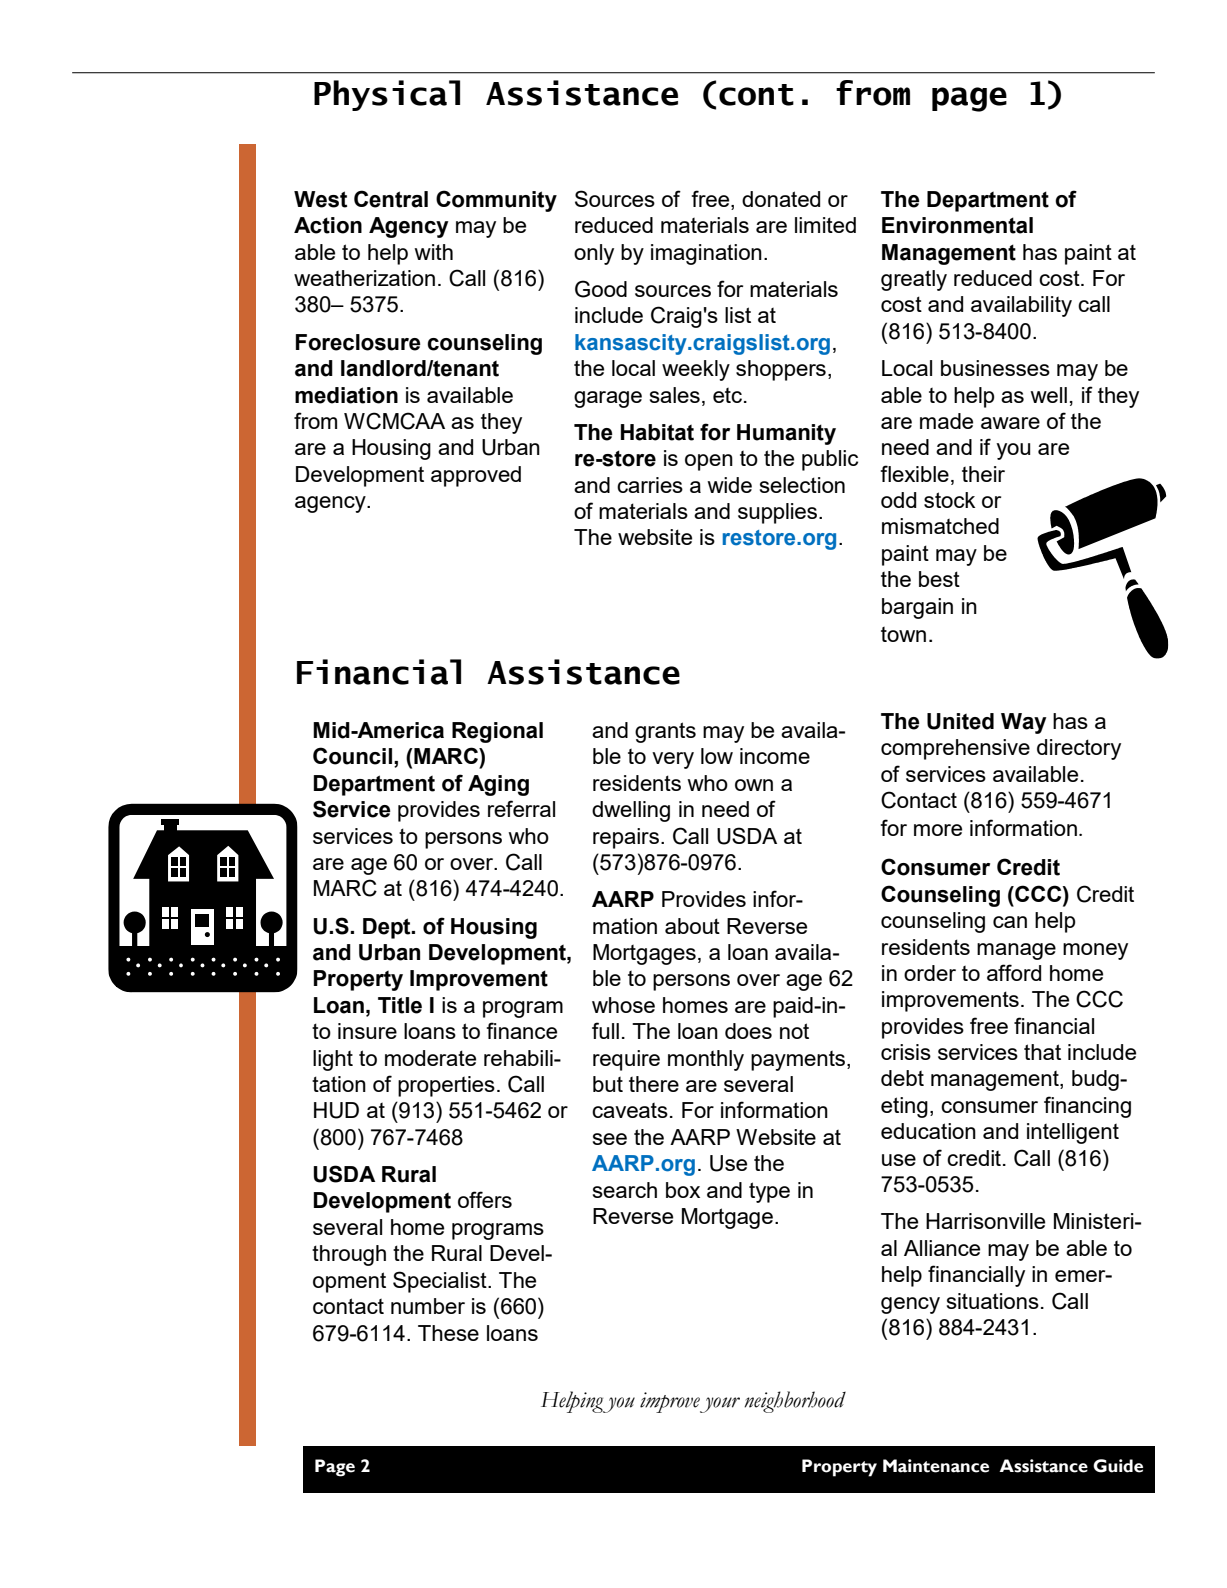  Describe the element at coordinates (1073, 1133) in the page. I see `intelligent` at that location.
